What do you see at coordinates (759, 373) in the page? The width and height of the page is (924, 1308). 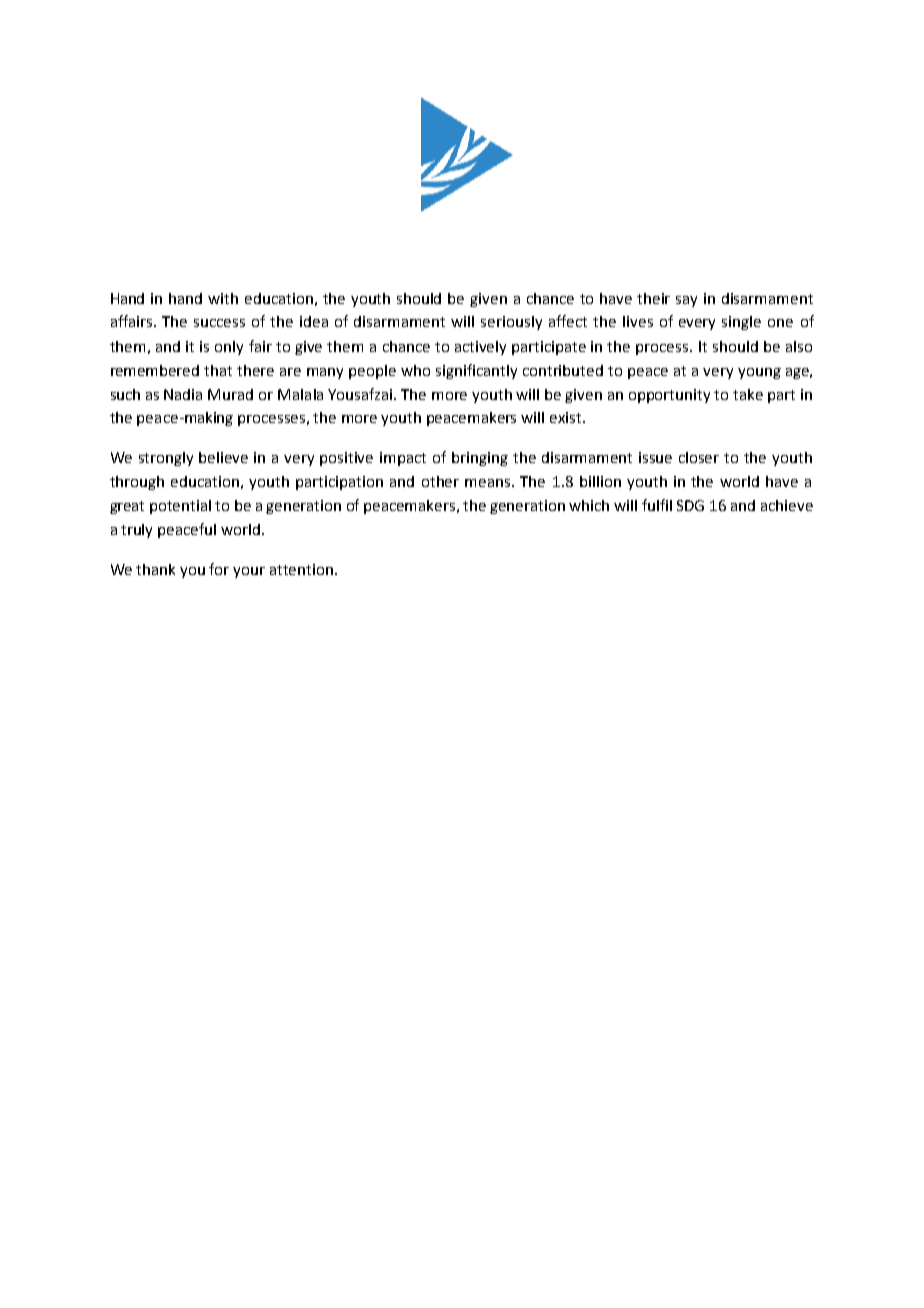 I see `young` at bounding box center [759, 373].
